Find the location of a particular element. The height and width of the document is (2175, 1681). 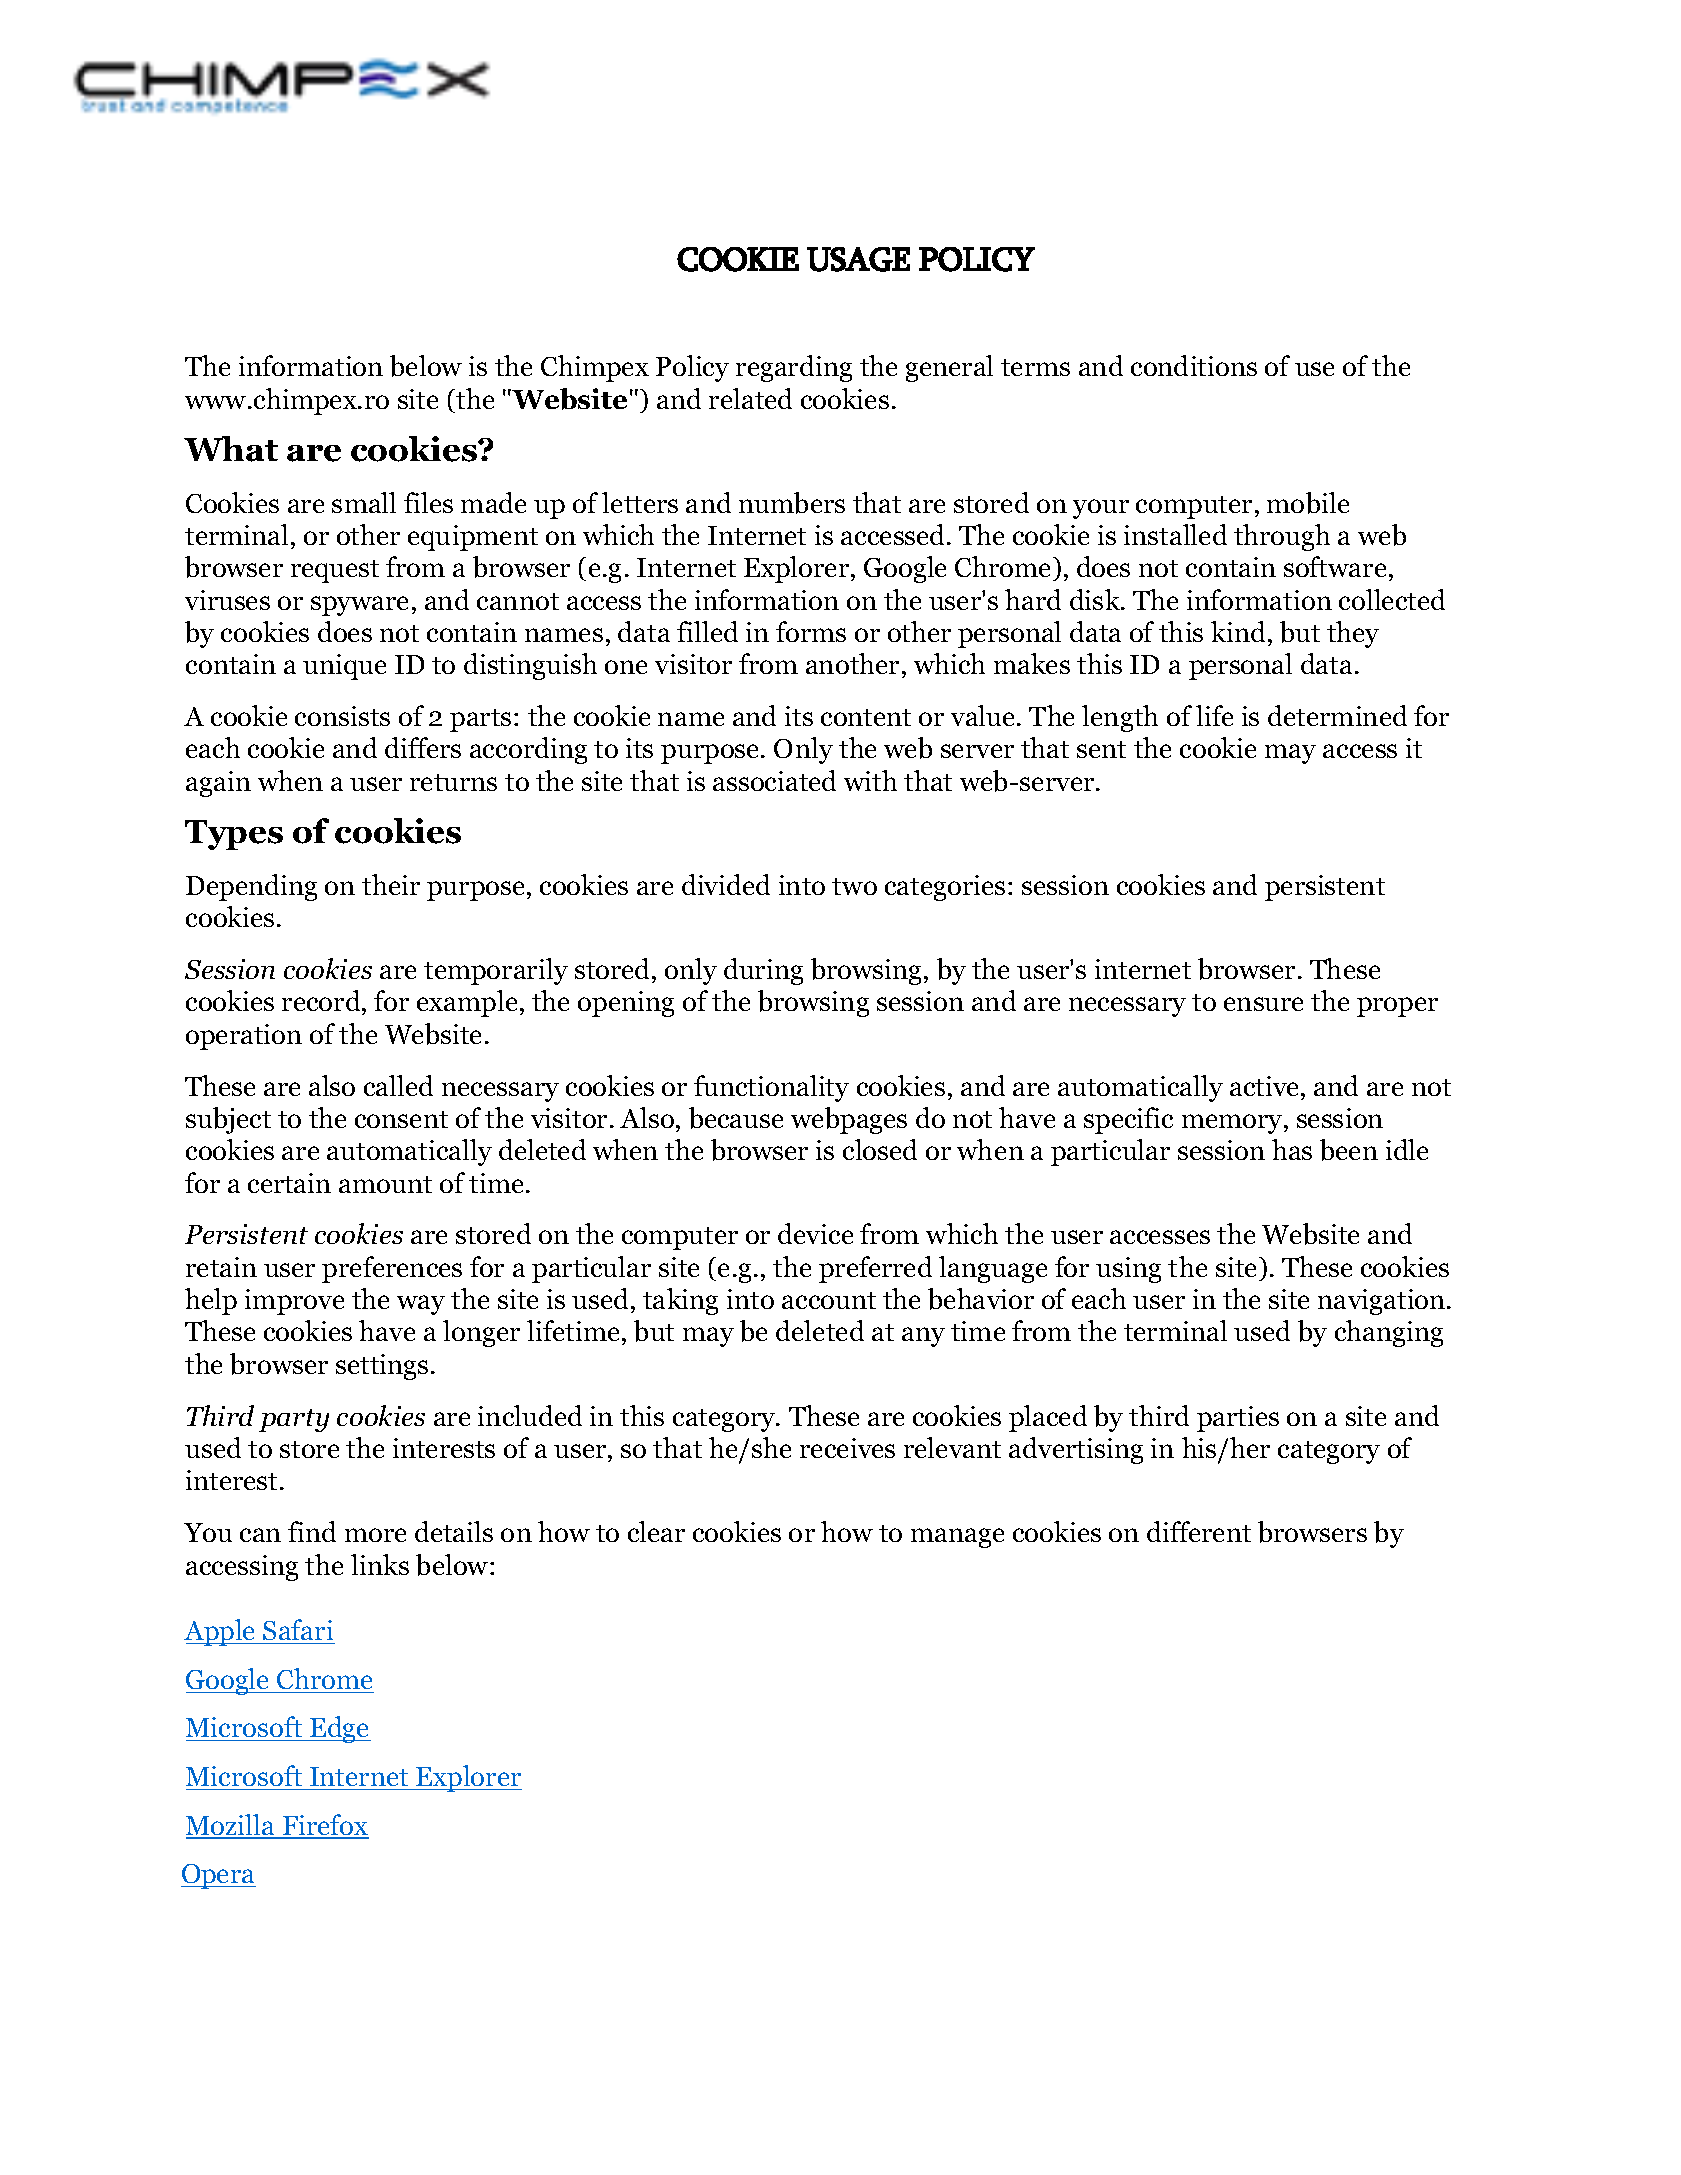

conditions is located at coordinates (1194, 365).
